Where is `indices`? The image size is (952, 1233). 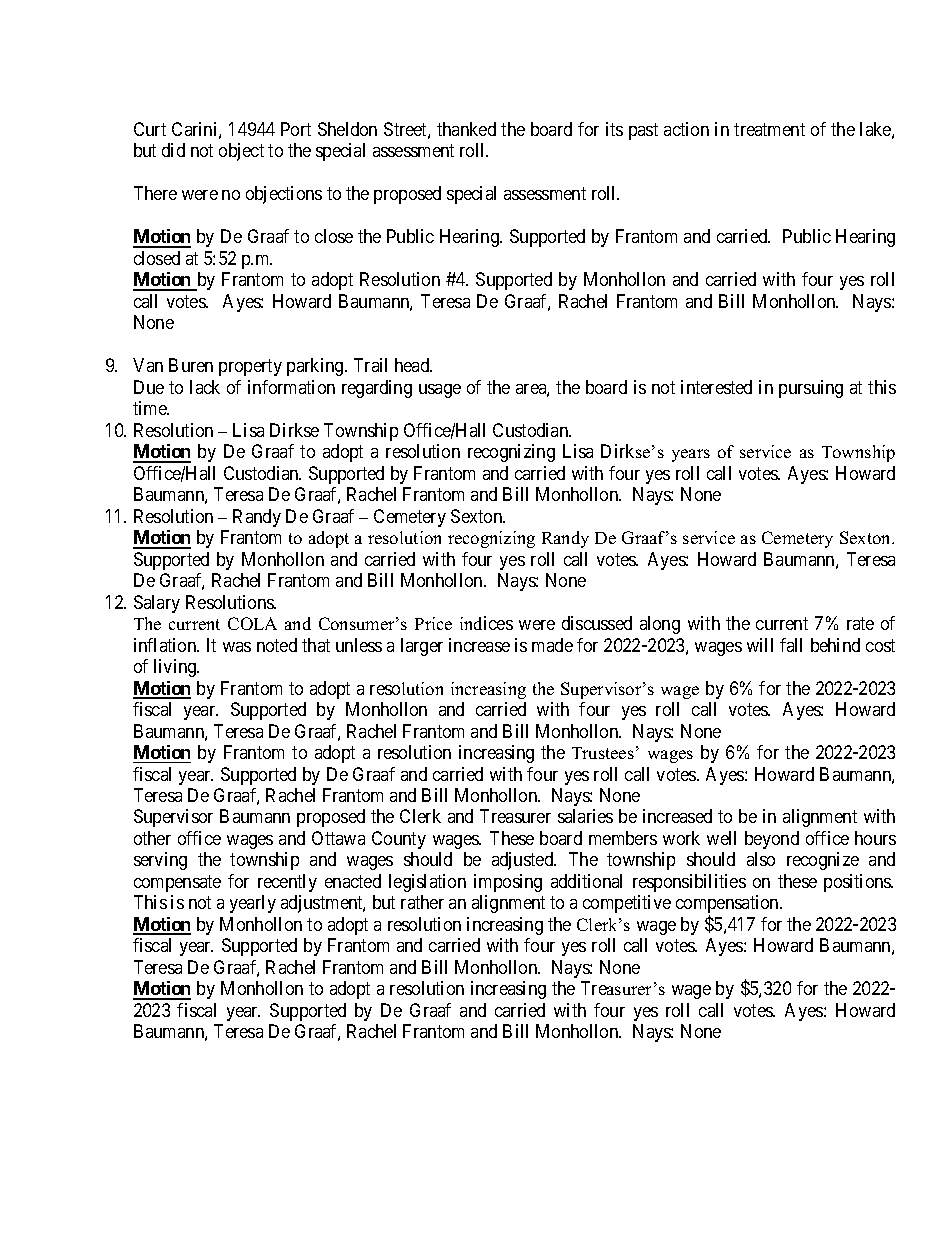
indices is located at coordinates (486, 623).
